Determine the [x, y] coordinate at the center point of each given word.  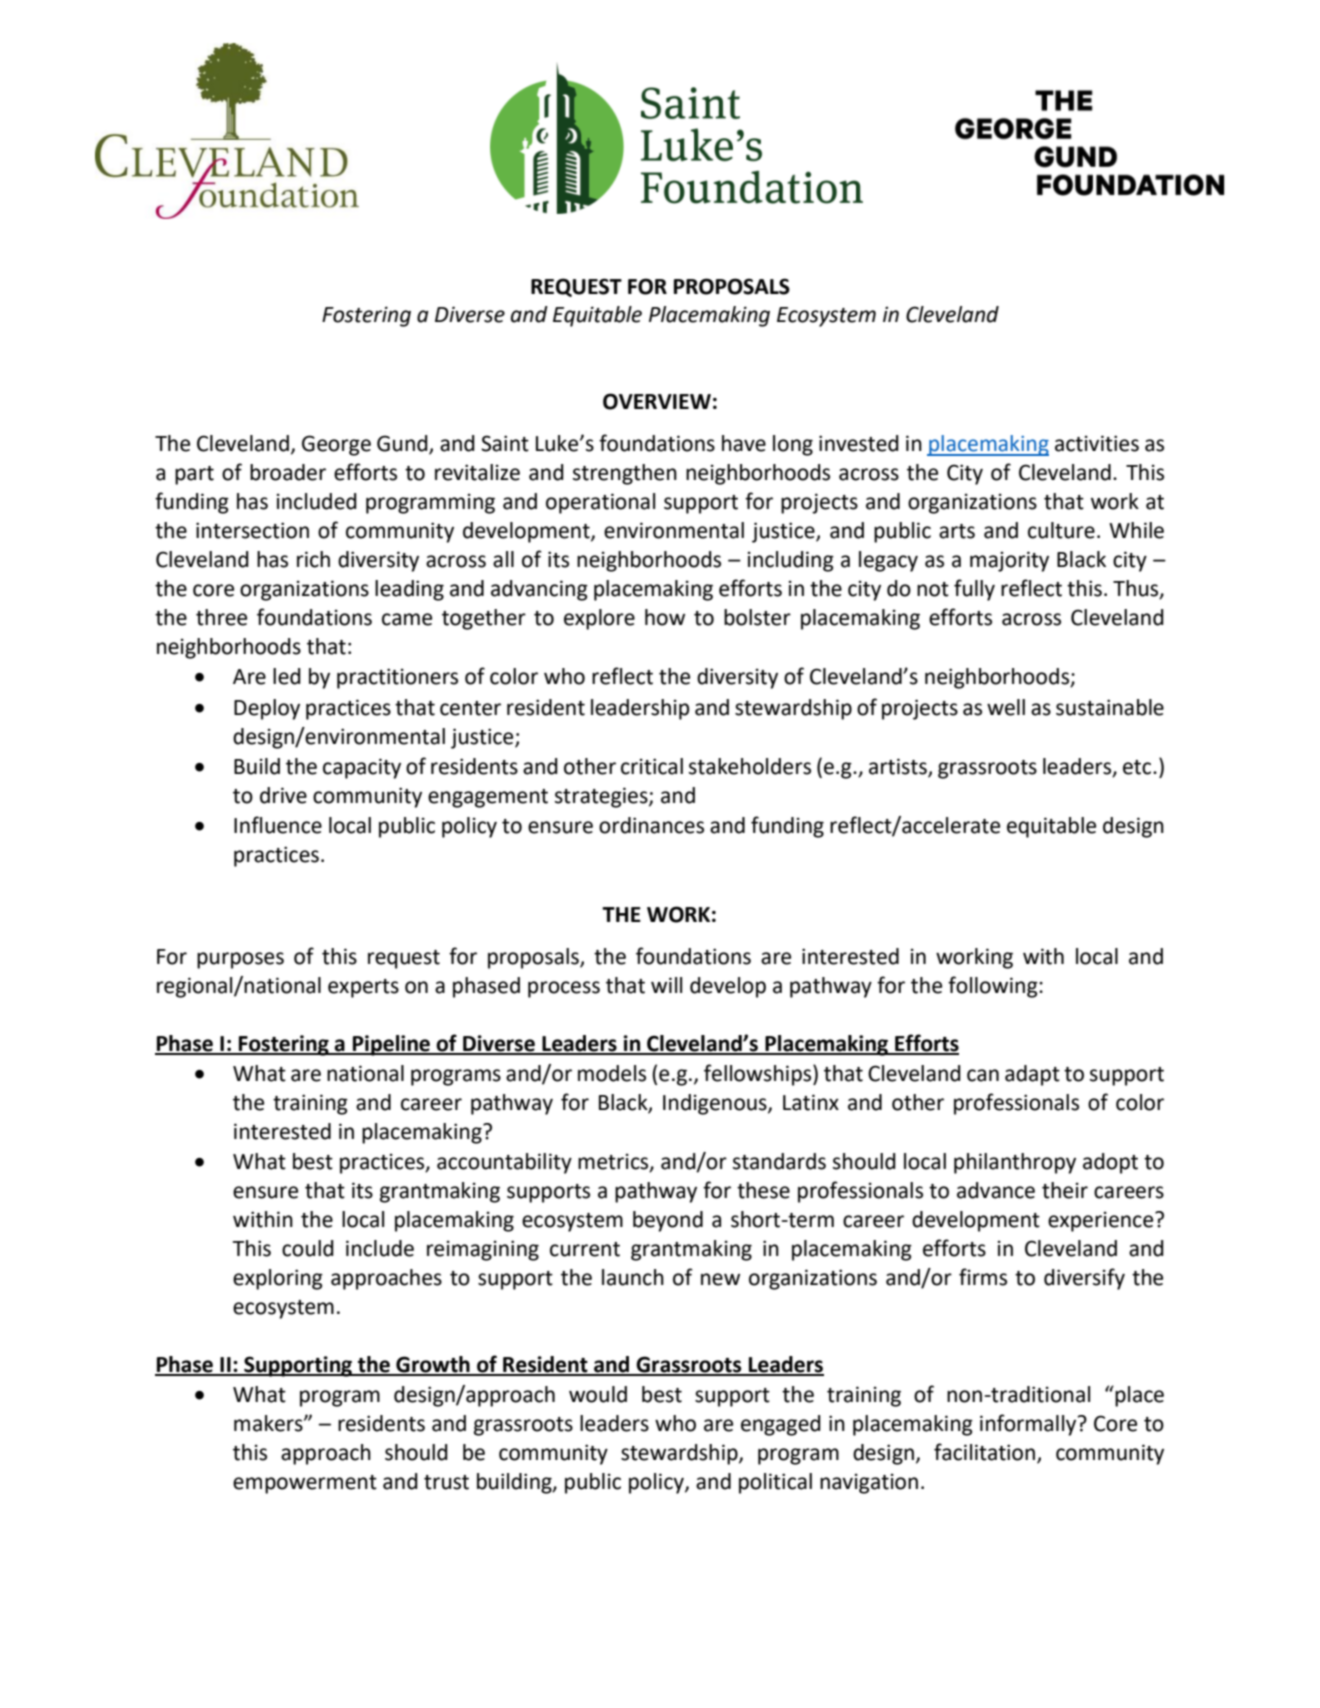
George [336, 445]
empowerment [305, 1484]
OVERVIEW [657, 401]
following [994, 987]
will [666, 985]
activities [1097, 443]
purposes [240, 960]
